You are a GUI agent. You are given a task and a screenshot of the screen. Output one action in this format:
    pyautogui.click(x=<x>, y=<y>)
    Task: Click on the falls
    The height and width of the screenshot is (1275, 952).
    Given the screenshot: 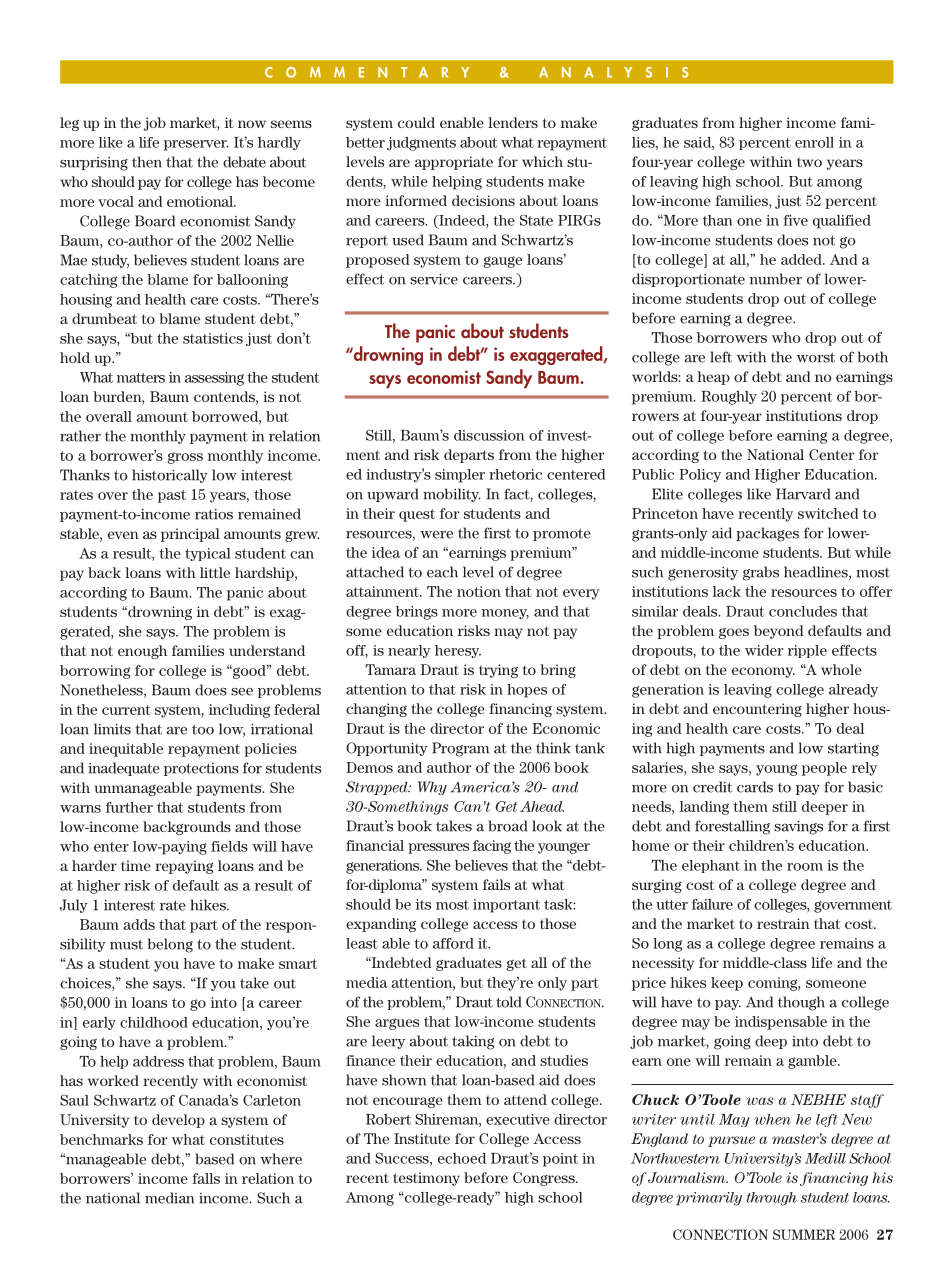 What is the action you would take?
    pyautogui.click(x=206, y=1178)
